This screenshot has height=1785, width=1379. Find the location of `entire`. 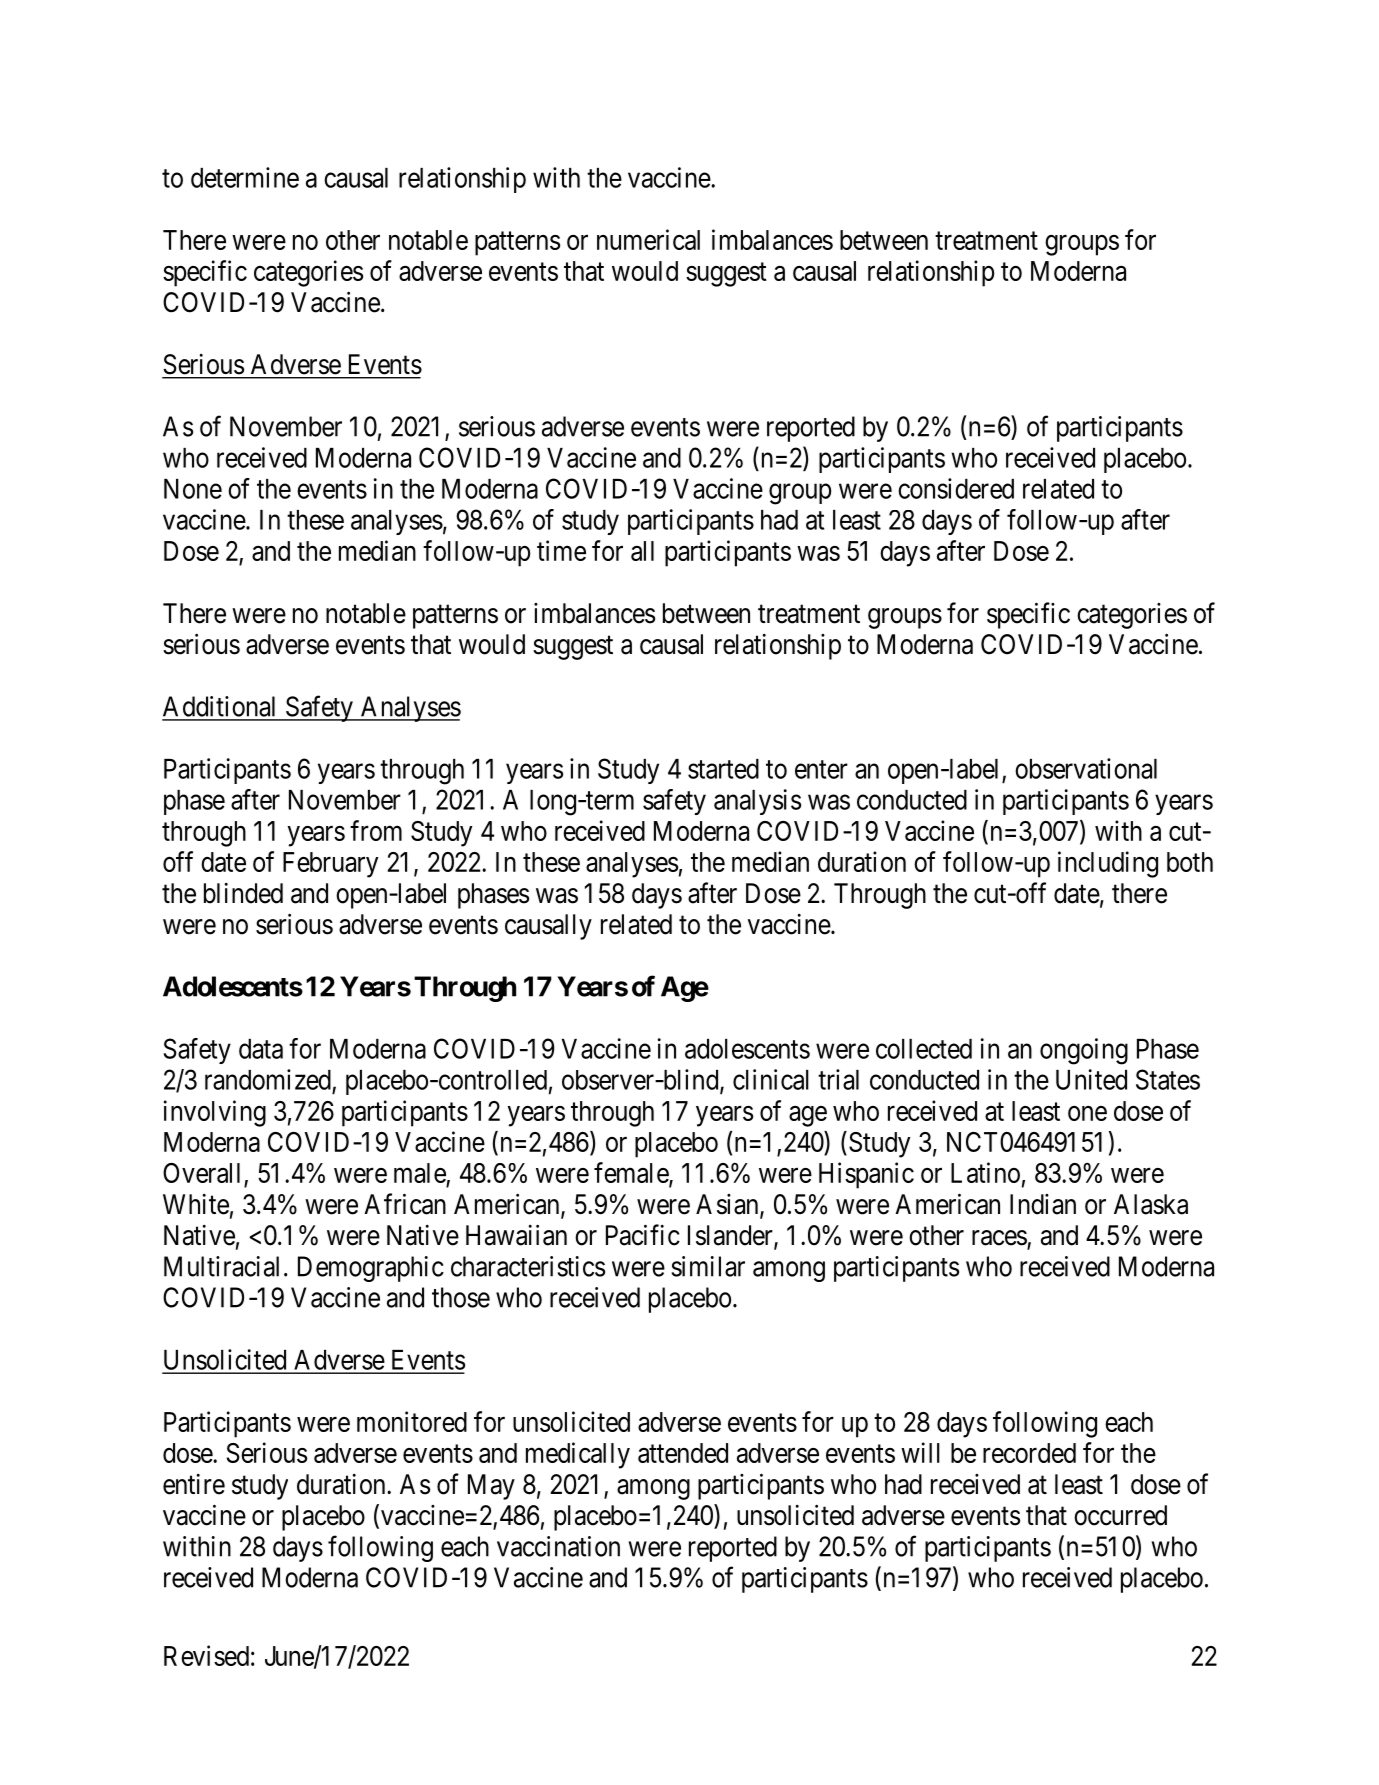

entire is located at coordinates (194, 1484).
